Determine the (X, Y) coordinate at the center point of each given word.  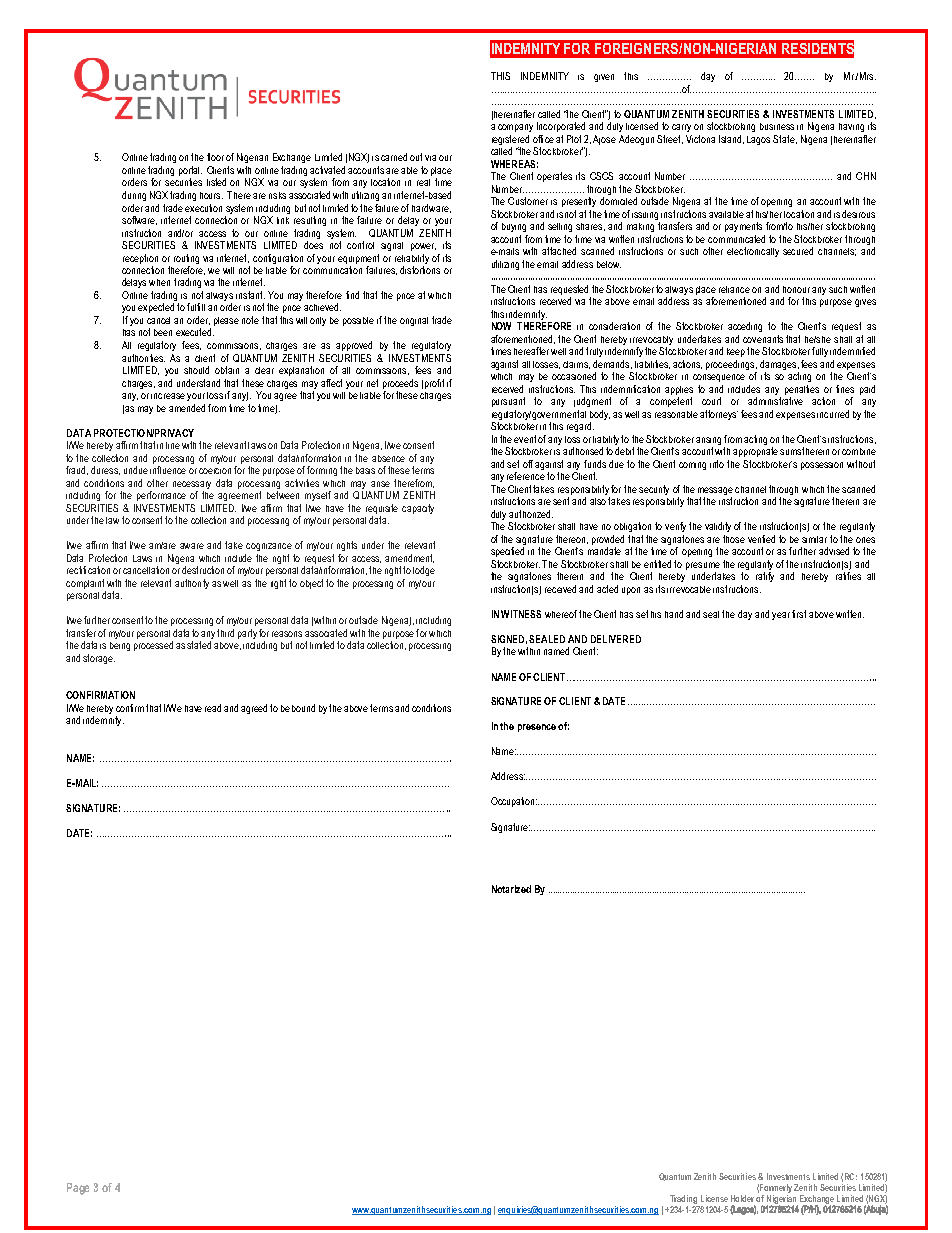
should (196, 370)
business (777, 126)
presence (537, 728)
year (781, 616)
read (213, 708)
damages (778, 365)
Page (78, 1189)
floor (215, 157)
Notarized (511, 889)
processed (153, 646)
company (515, 128)
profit (434, 384)
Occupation (514, 802)
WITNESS (521, 614)
